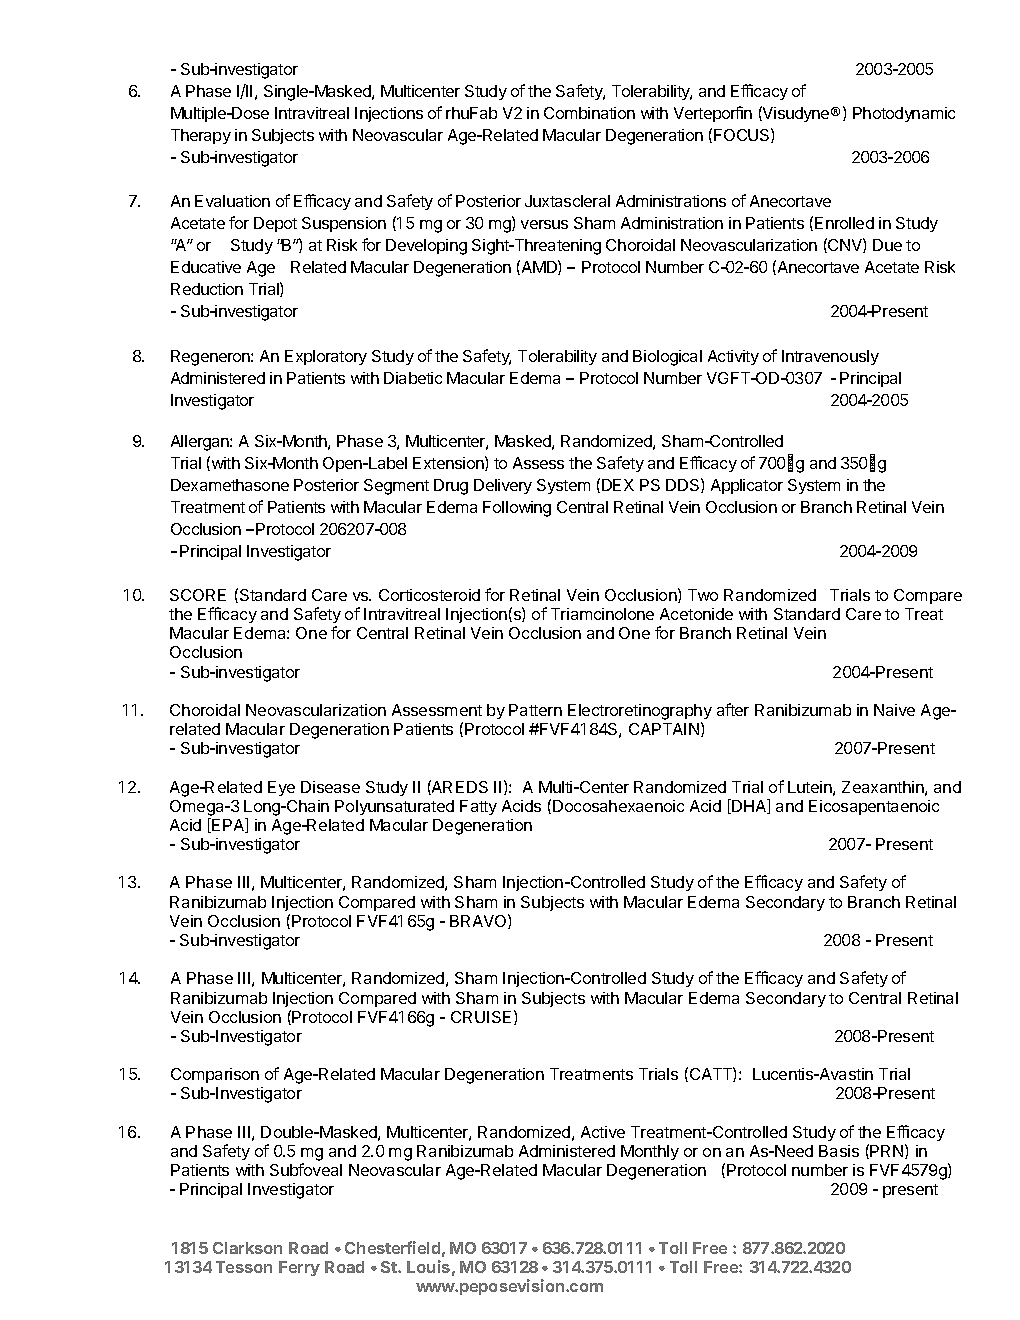 Image resolution: width=1020 pixels, height=1320 pixels. I want to click on Active, so click(603, 1132).
